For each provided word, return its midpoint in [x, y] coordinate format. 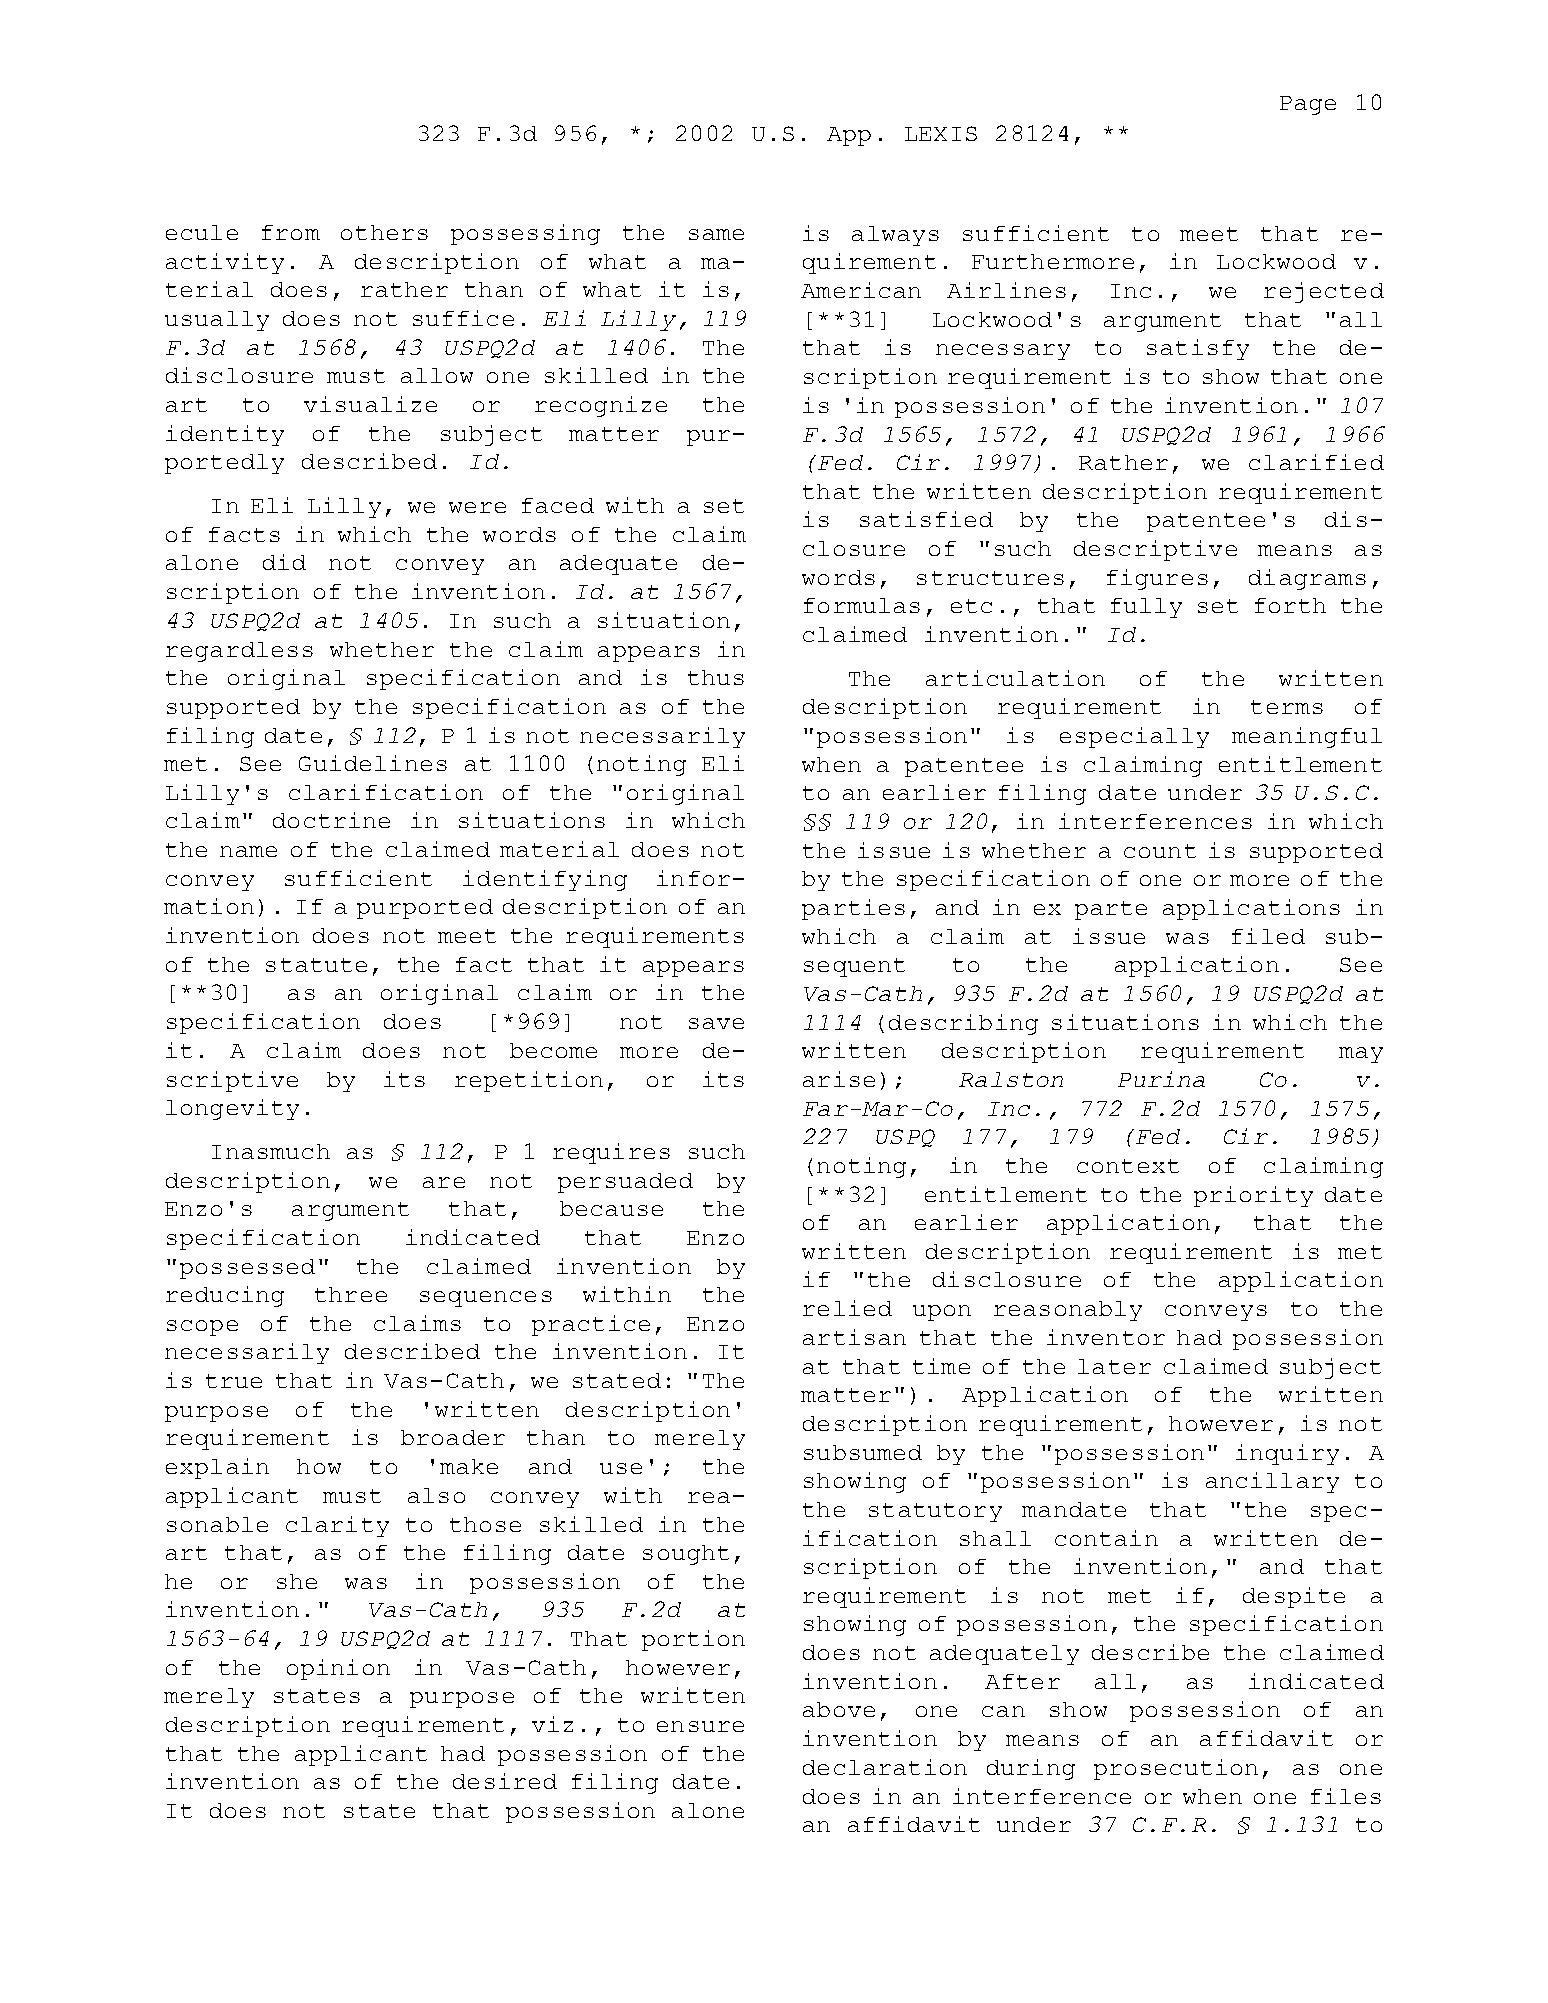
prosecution [1176, 1769]
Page [1308, 105]
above [839, 1709]
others [384, 232]
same [716, 234]
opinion [338, 1669]
